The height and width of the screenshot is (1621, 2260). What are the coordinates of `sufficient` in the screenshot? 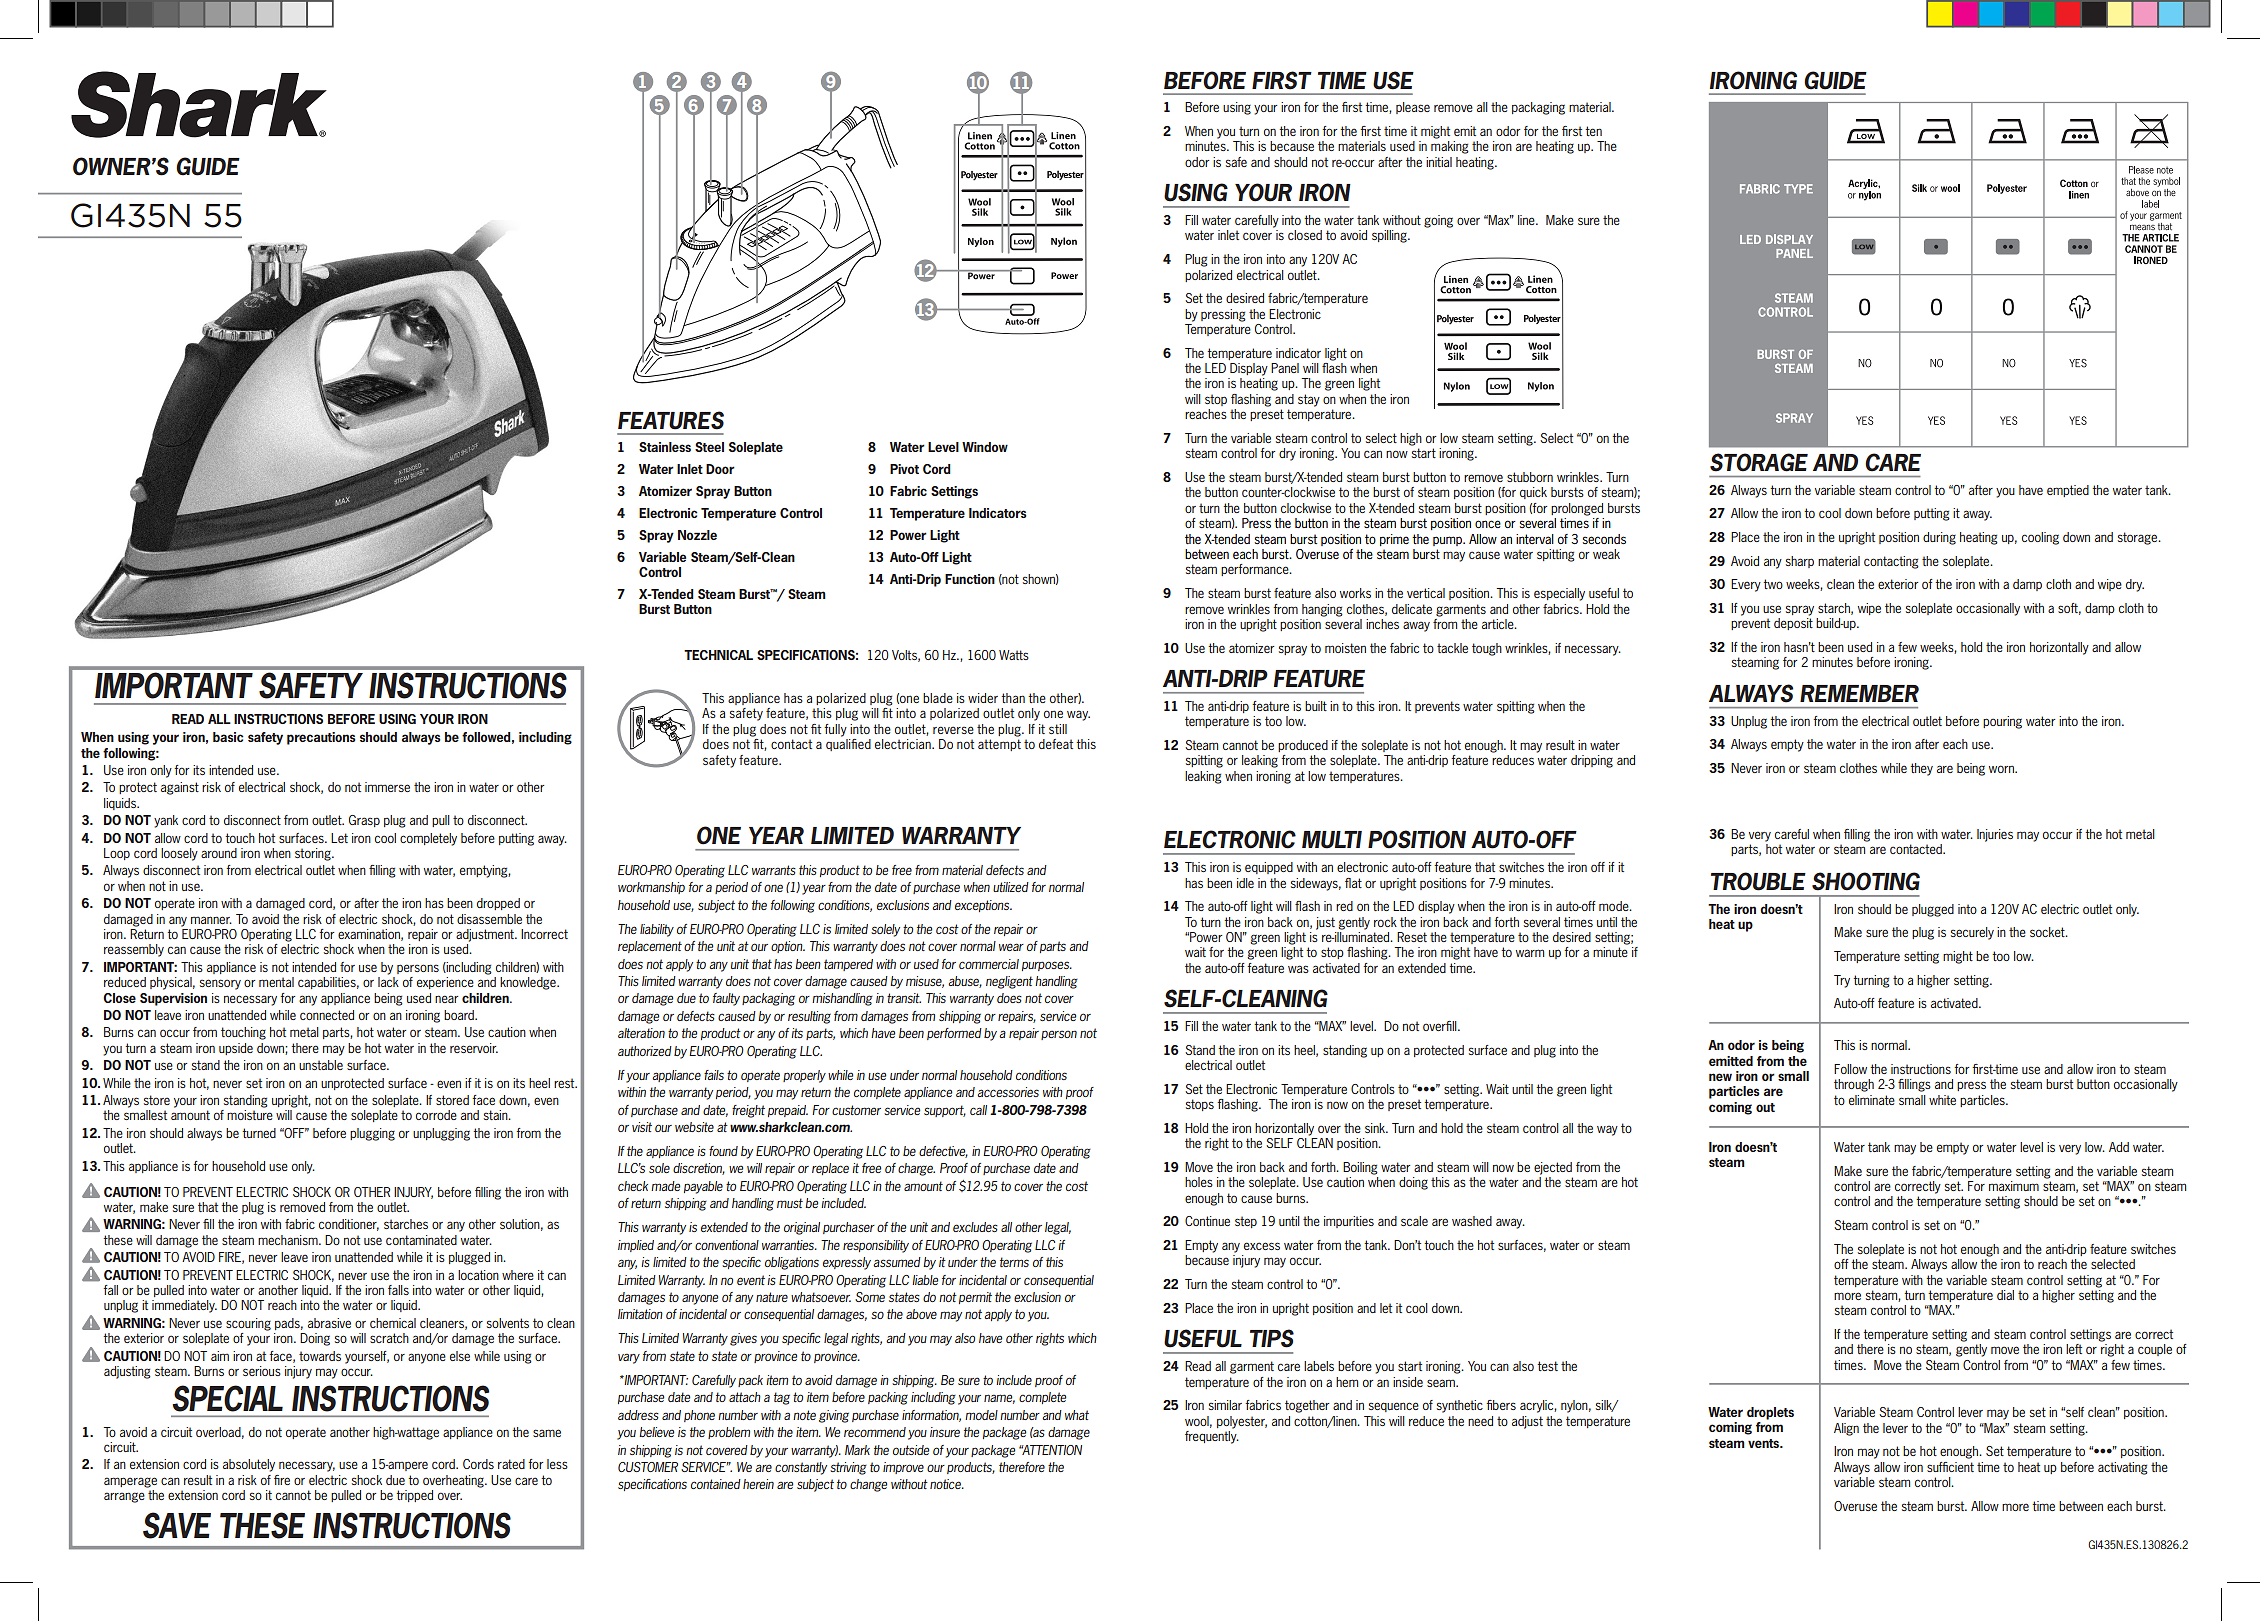 It's located at (1950, 1467).
